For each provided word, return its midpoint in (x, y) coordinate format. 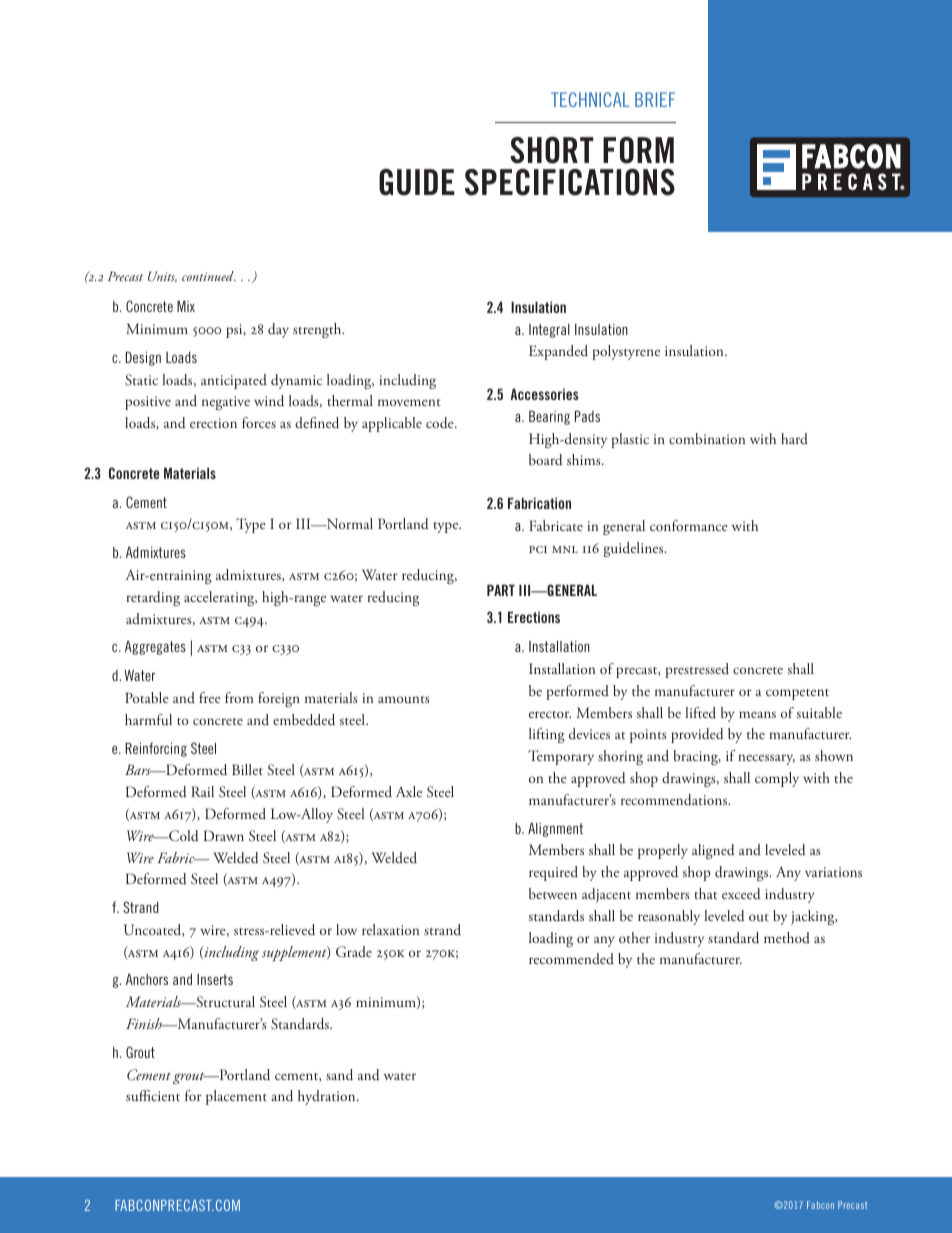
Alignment (555, 829)
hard (794, 438)
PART (501, 590)
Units (162, 276)
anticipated (234, 381)
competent (797, 694)
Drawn (224, 835)
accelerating (220, 598)
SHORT (551, 150)
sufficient (153, 1096)
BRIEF (655, 99)
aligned (713, 851)
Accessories (544, 394)
